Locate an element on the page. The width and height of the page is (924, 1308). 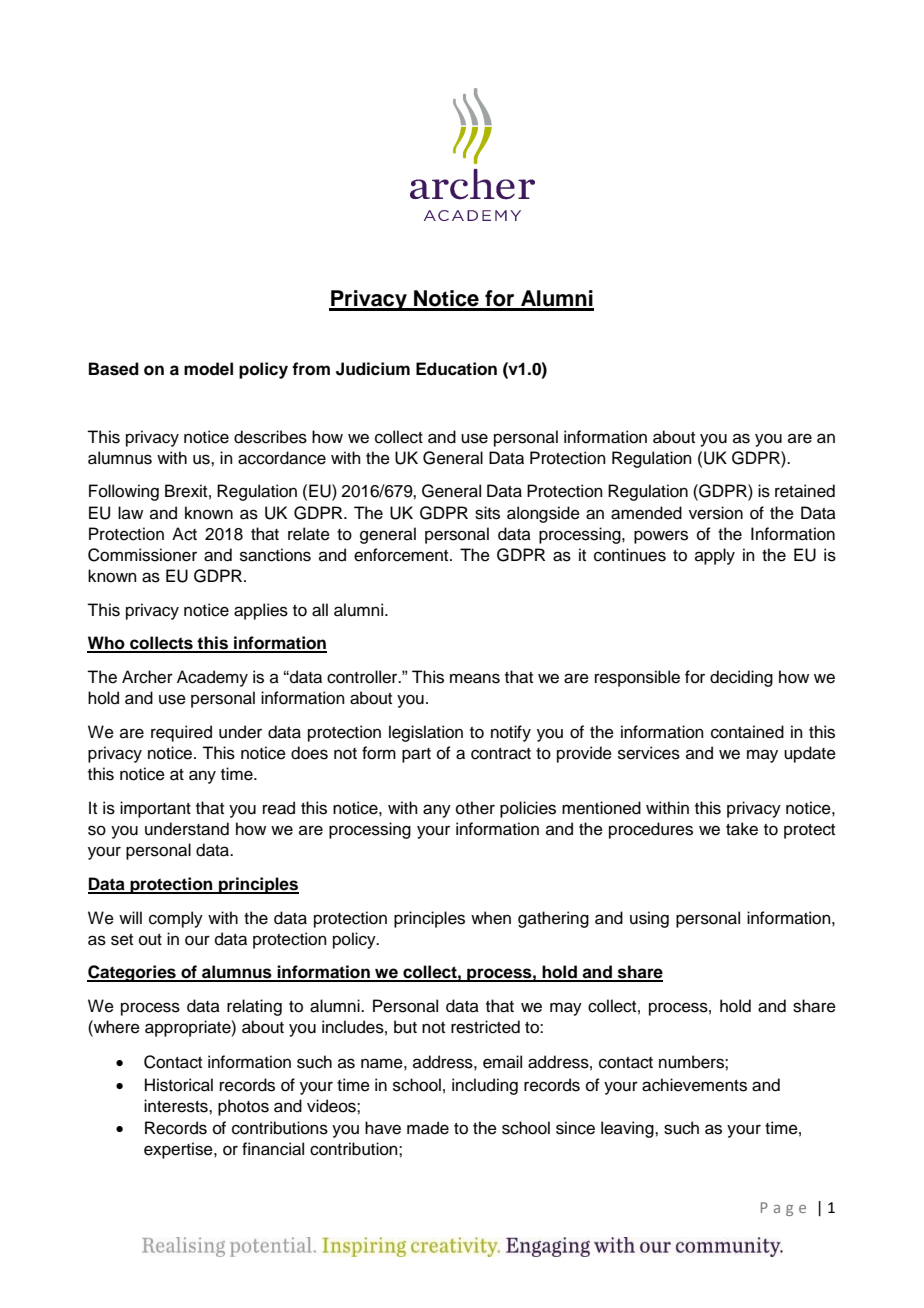
important is located at coordinates (155, 809).
